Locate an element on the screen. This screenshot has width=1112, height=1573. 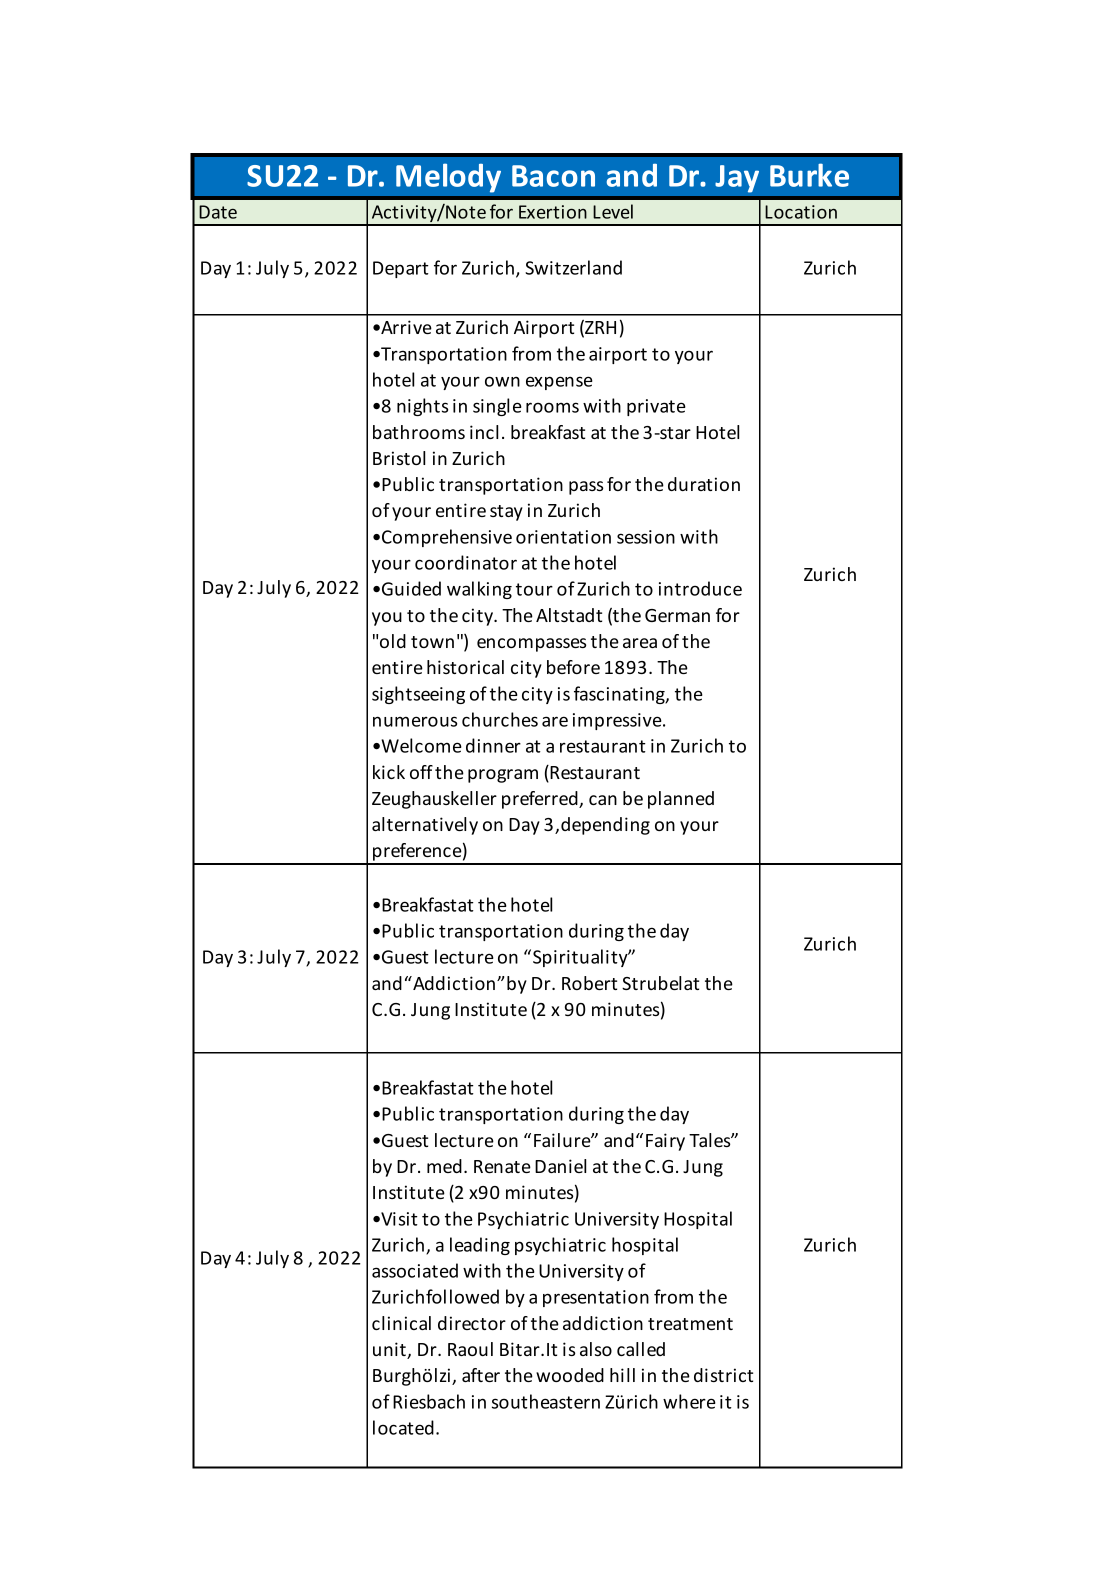
Robert is located at coordinates (589, 983).
